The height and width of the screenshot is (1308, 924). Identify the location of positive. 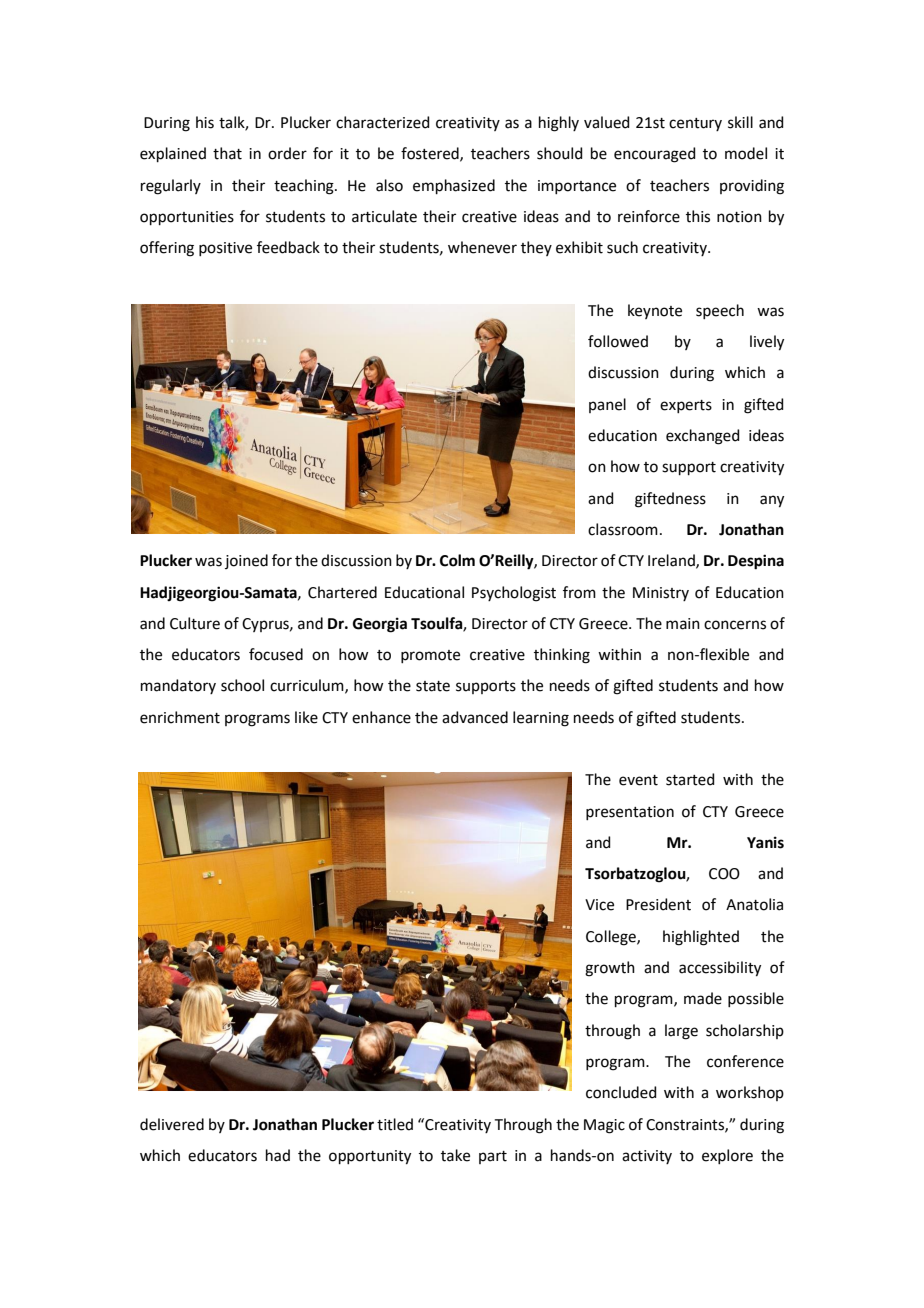
(225, 249).
